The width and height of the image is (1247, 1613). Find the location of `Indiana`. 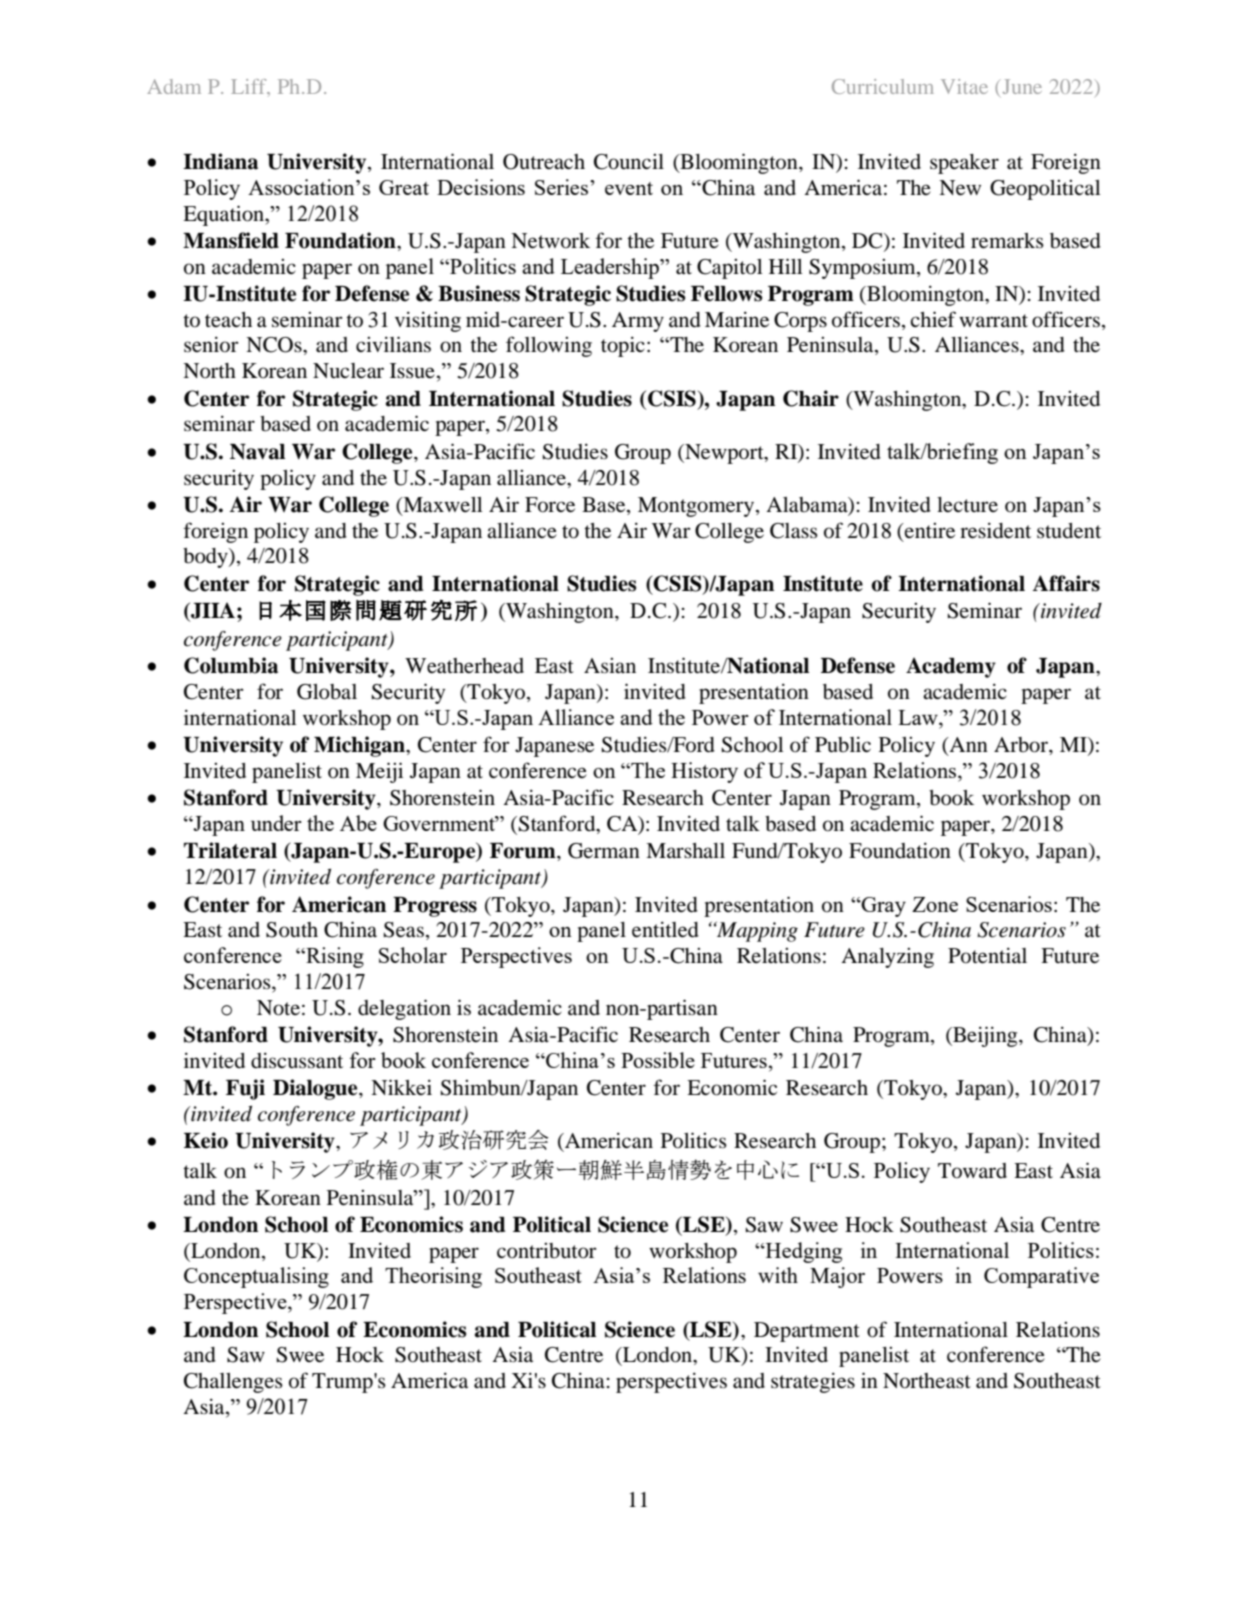

Indiana is located at coordinates (220, 161).
